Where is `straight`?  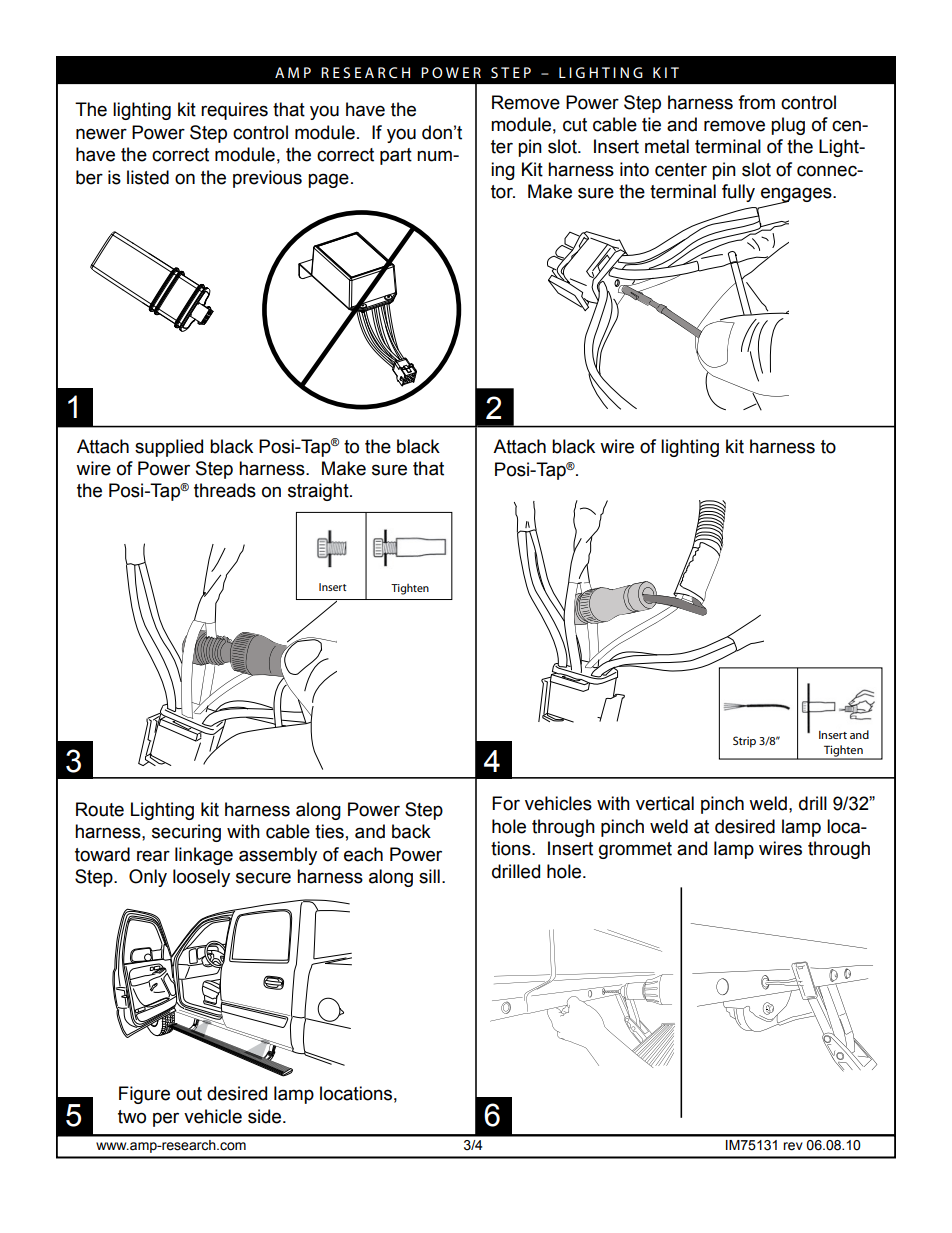 straight is located at coordinates (319, 492).
